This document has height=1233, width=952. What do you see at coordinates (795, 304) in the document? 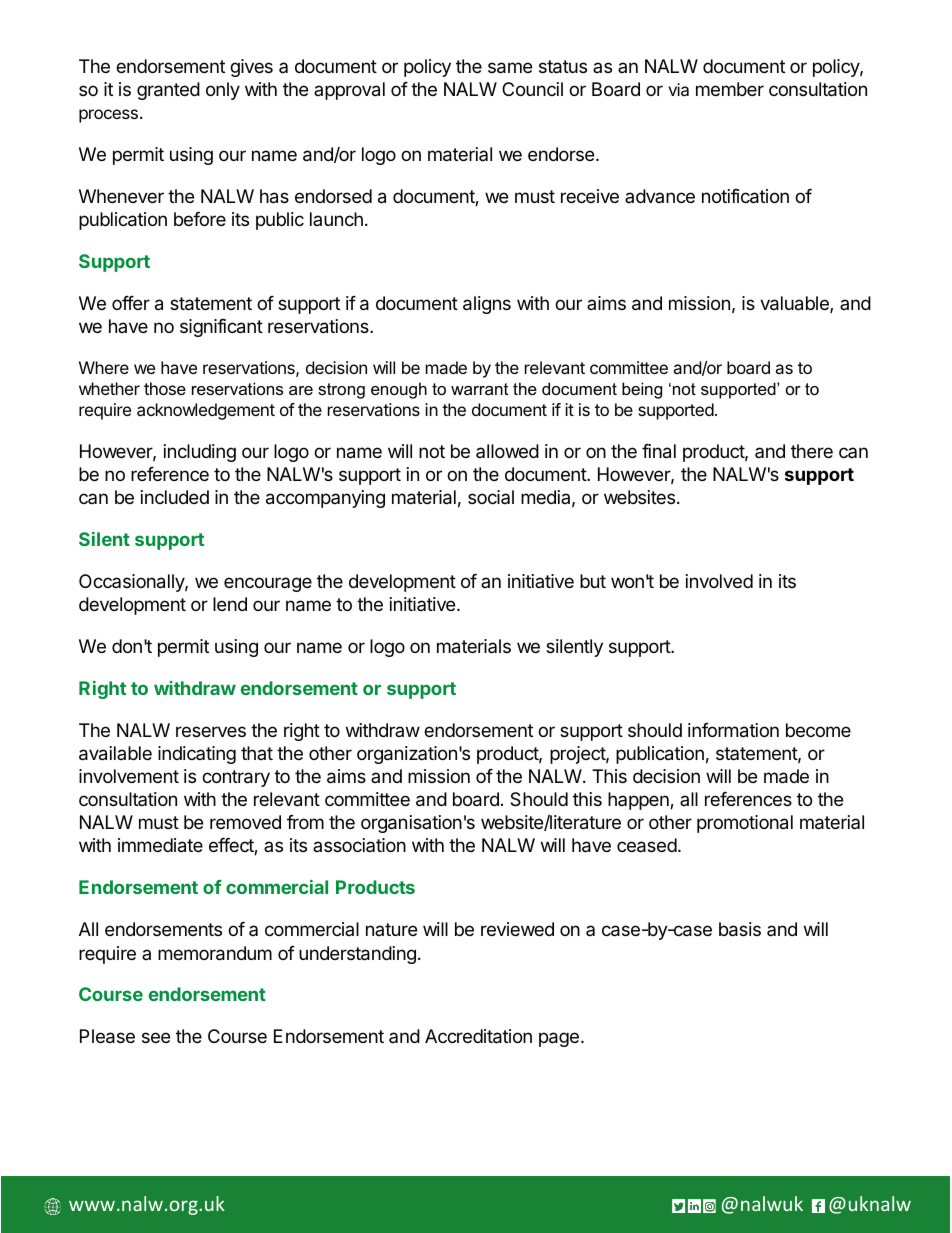
I see `valuable` at bounding box center [795, 304].
